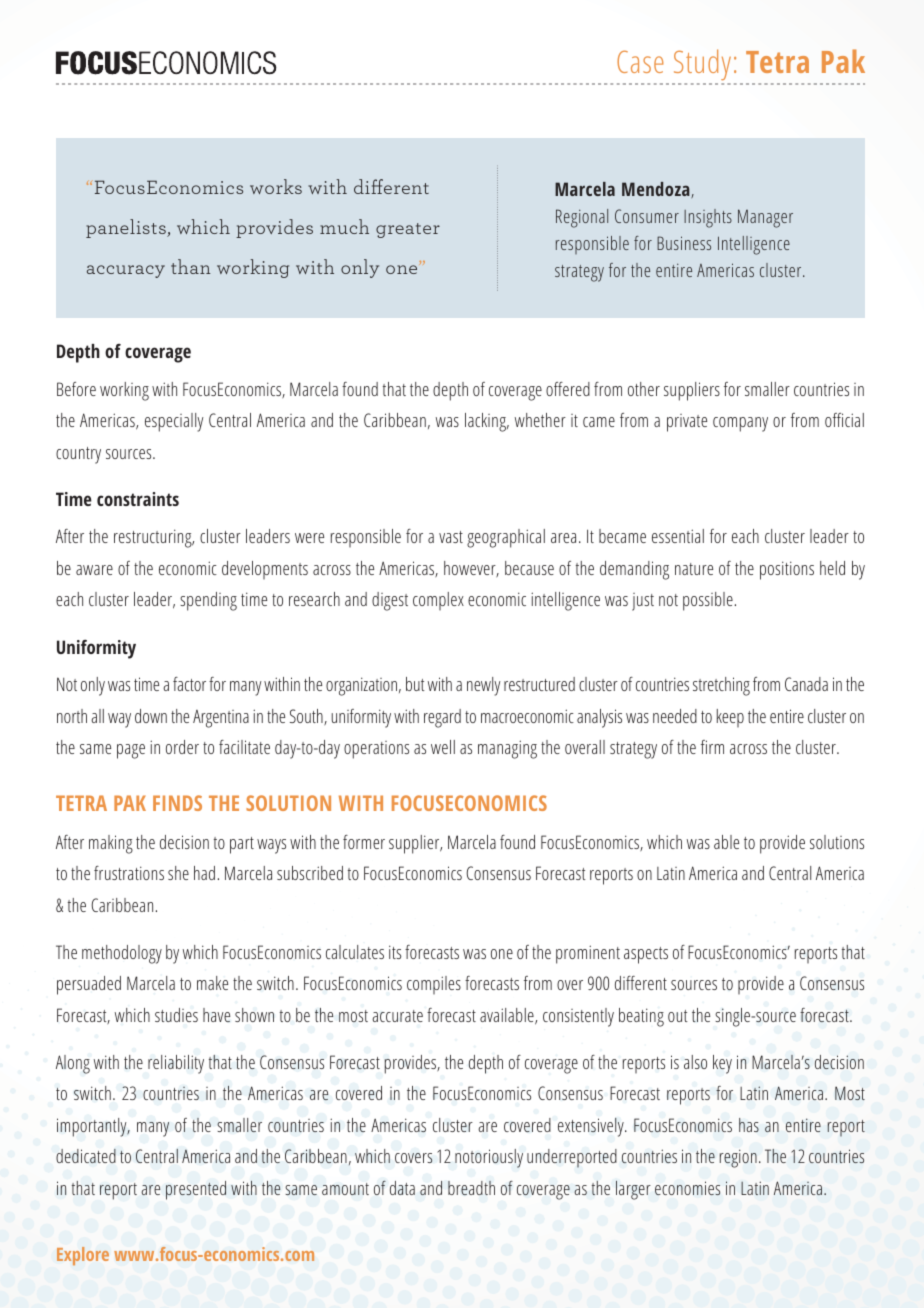 The width and height of the page is (924, 1308). What do you see at coordinates (701, 66) in the page?
I see `Study` at bounding box center [701, 66].
